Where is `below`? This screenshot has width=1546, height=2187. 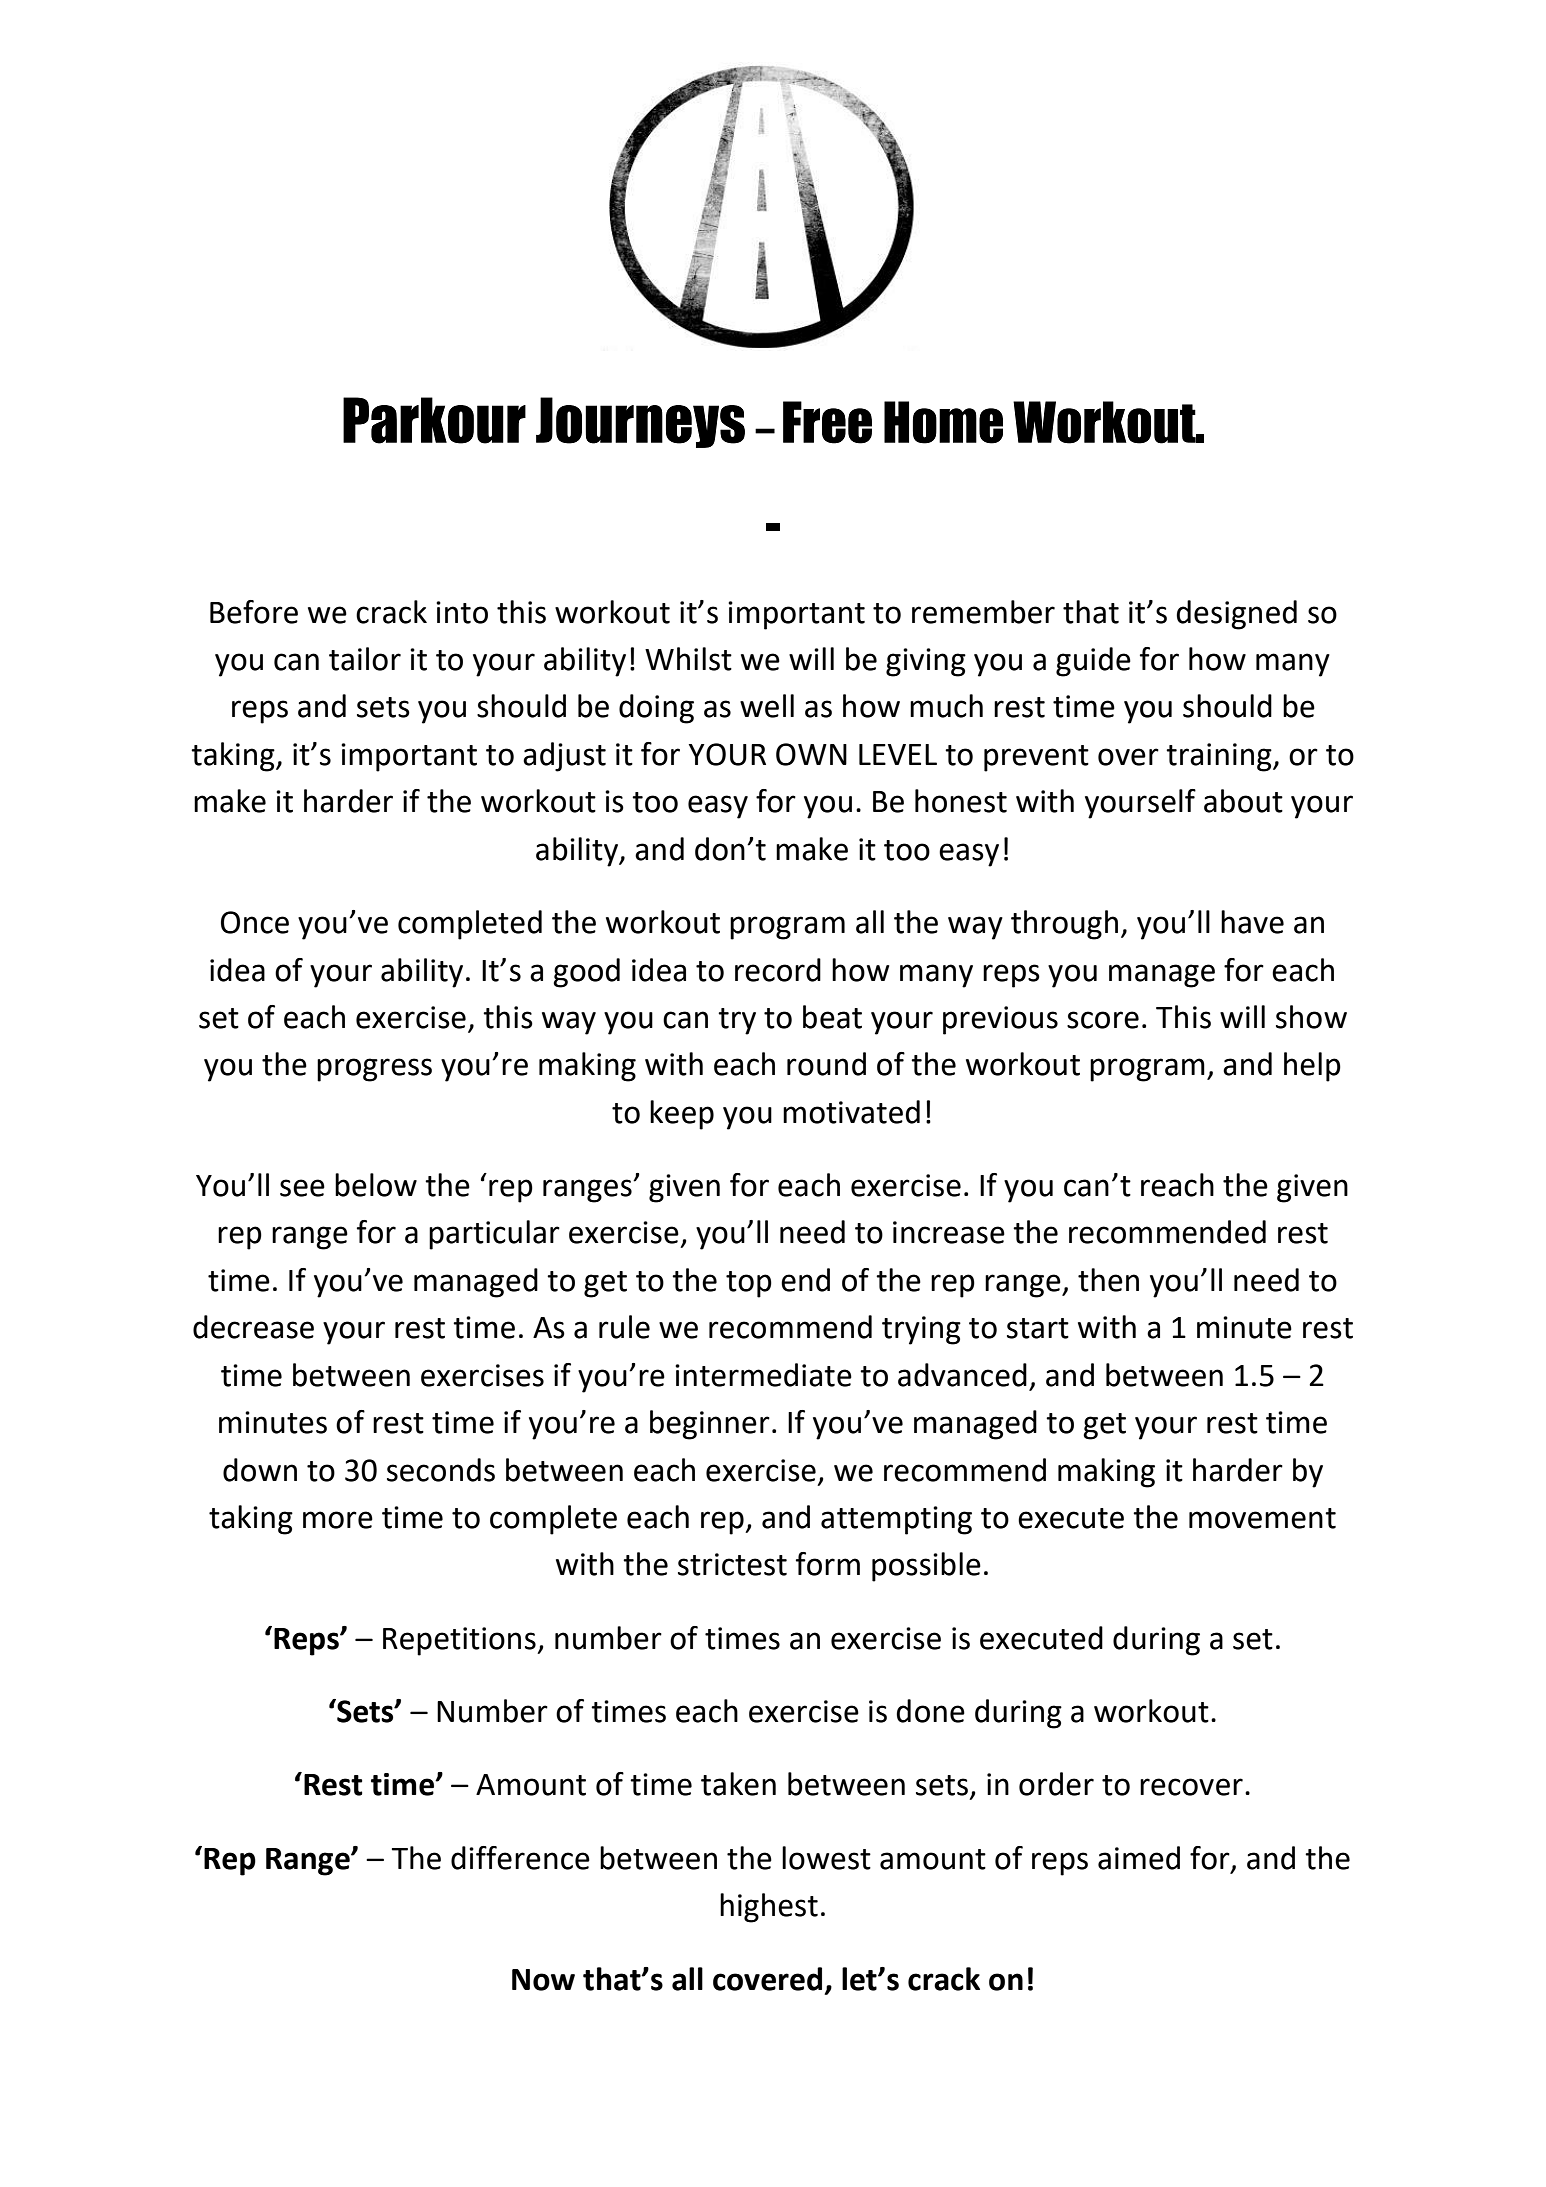 below is located at coordinates (376, 1185).
